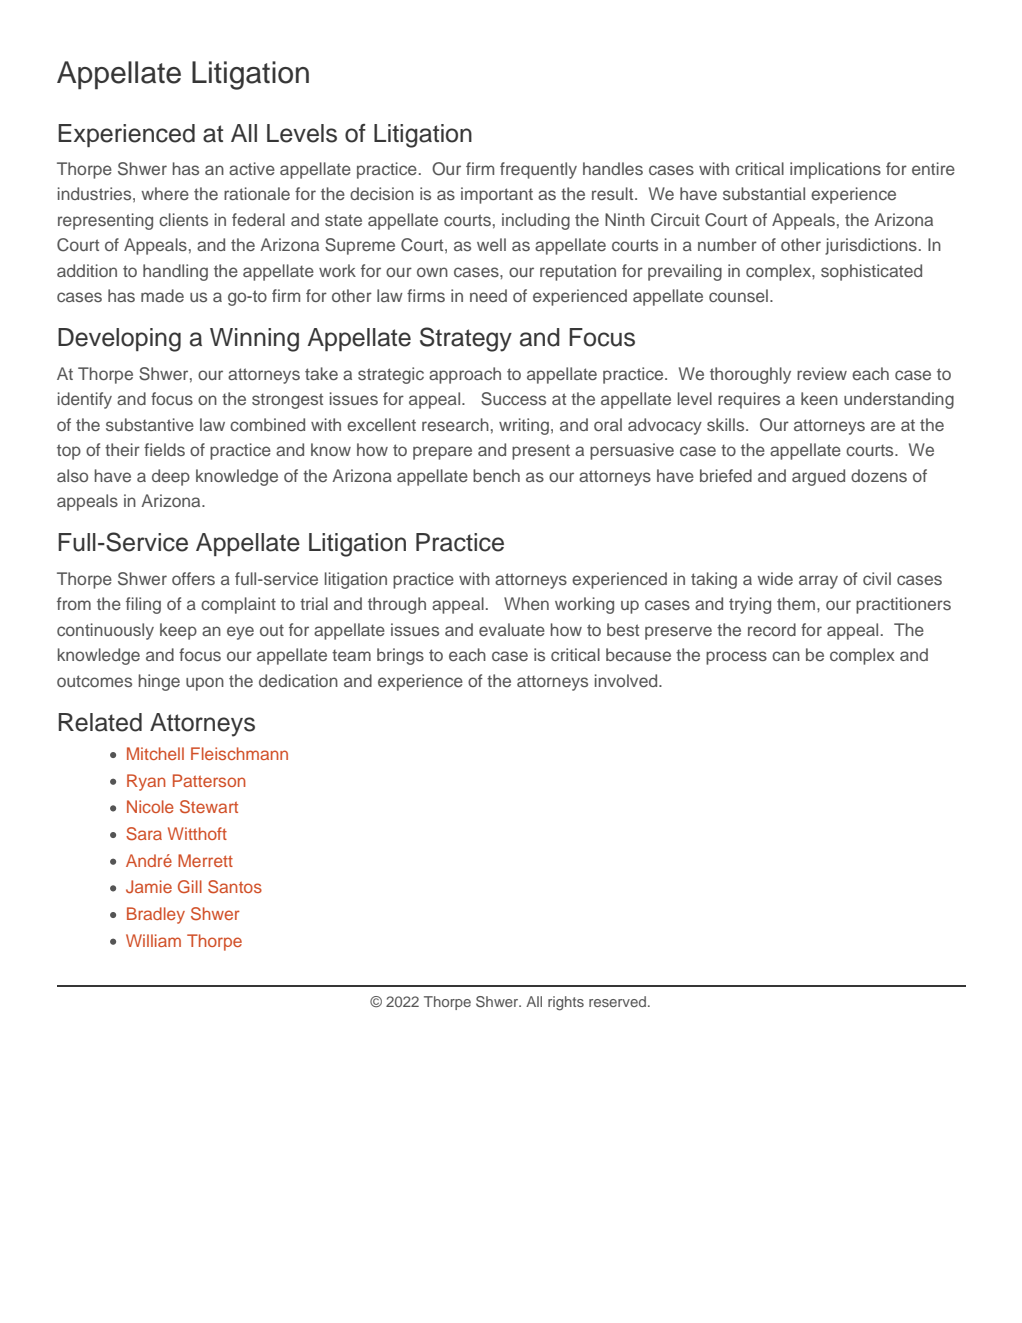 This screenshot has width=1022, height=1323. Describe the element at coordinates (513, 399) in the screenshot. I see `Success` at that location.
